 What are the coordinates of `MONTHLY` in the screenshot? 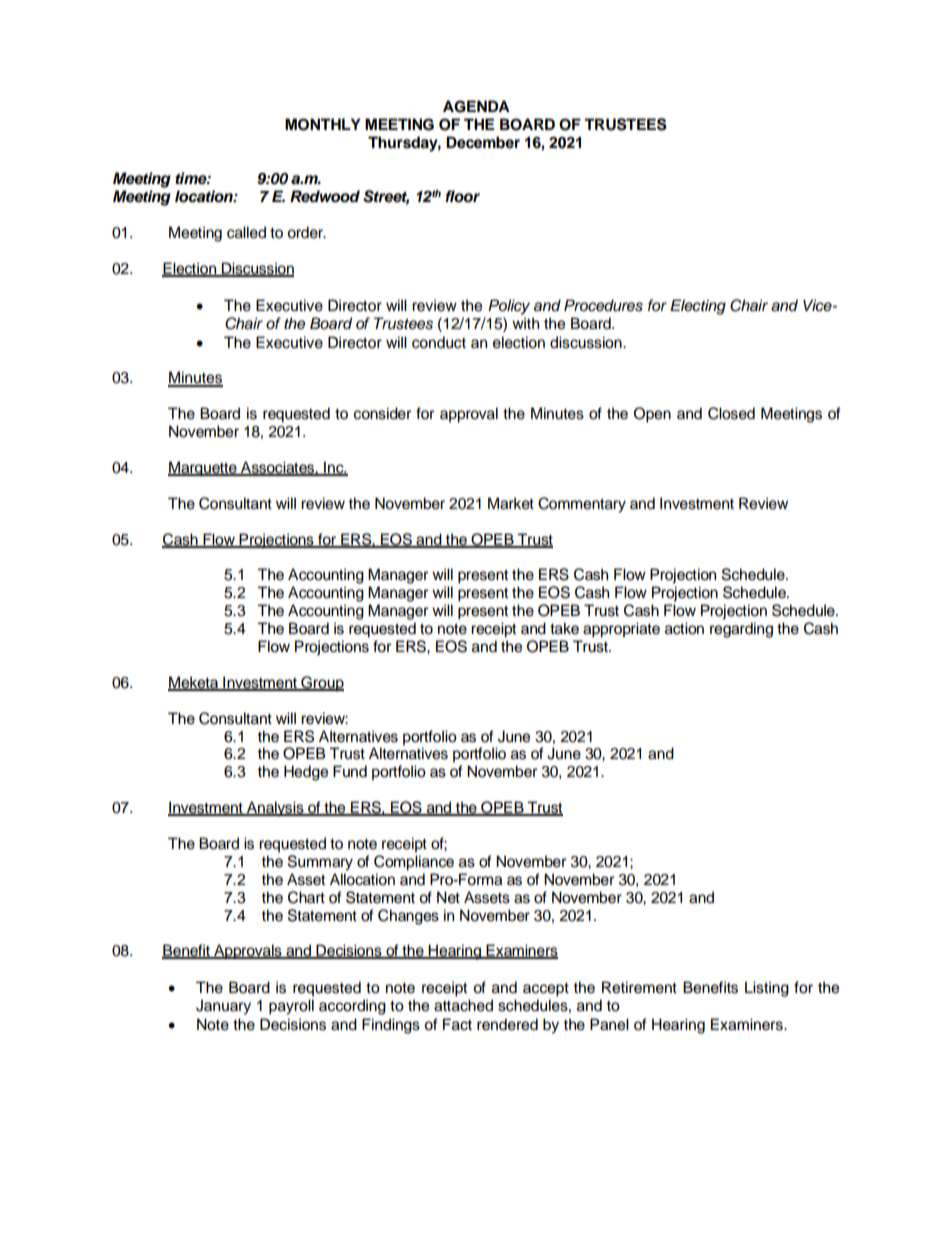 It's located at (323, 124).
